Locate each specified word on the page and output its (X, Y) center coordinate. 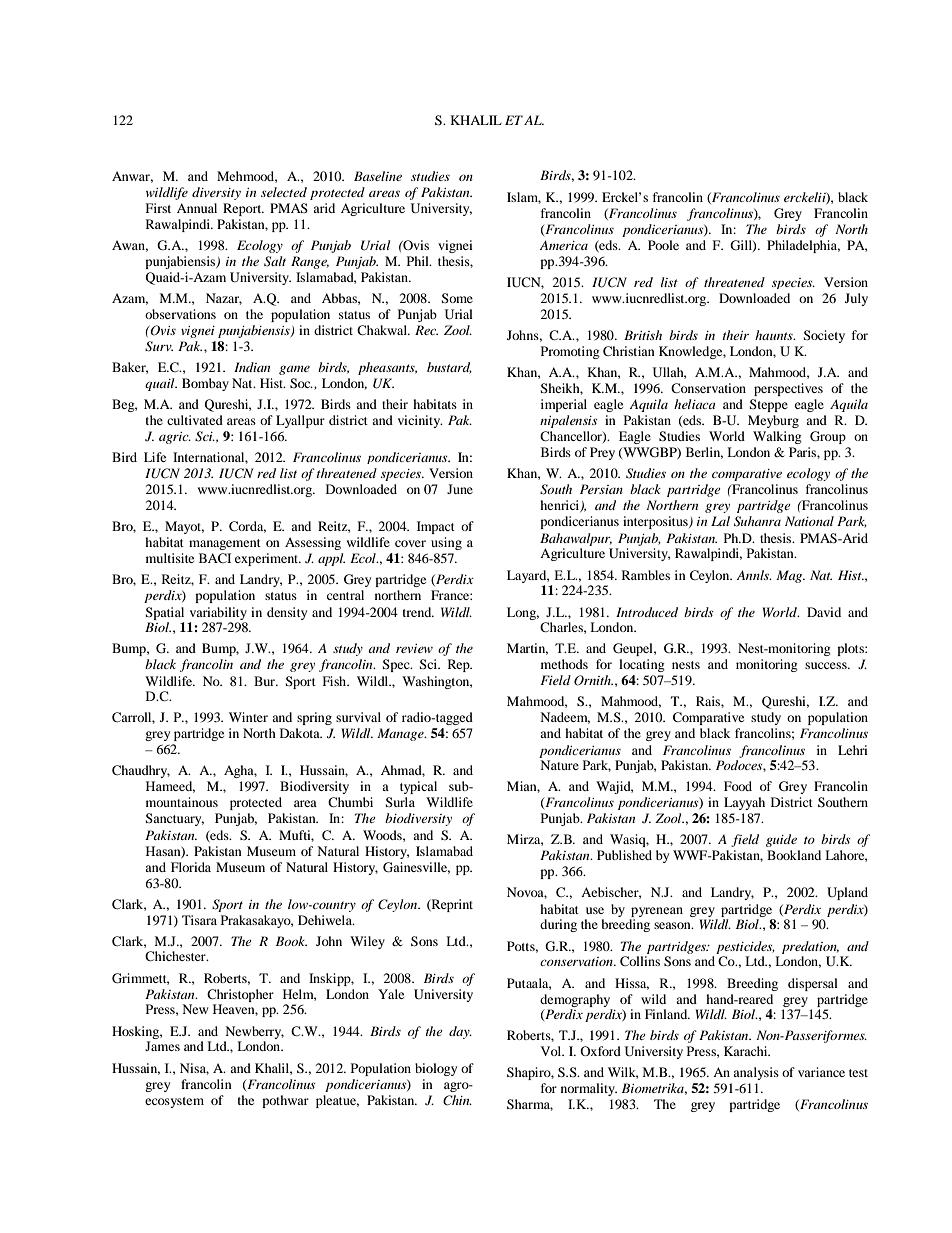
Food (738, 786)
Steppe (768, 405)
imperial (564, 405)
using (446, 543)
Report (243, 209)
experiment (268, 559)
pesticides (745, 947)
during (558, 925)
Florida (191, 867)
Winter (248, 717)
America (563, 245)
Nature (559, 765)
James (162, 1046)
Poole (663, 245)
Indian (252, 367)
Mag (790, 576)
